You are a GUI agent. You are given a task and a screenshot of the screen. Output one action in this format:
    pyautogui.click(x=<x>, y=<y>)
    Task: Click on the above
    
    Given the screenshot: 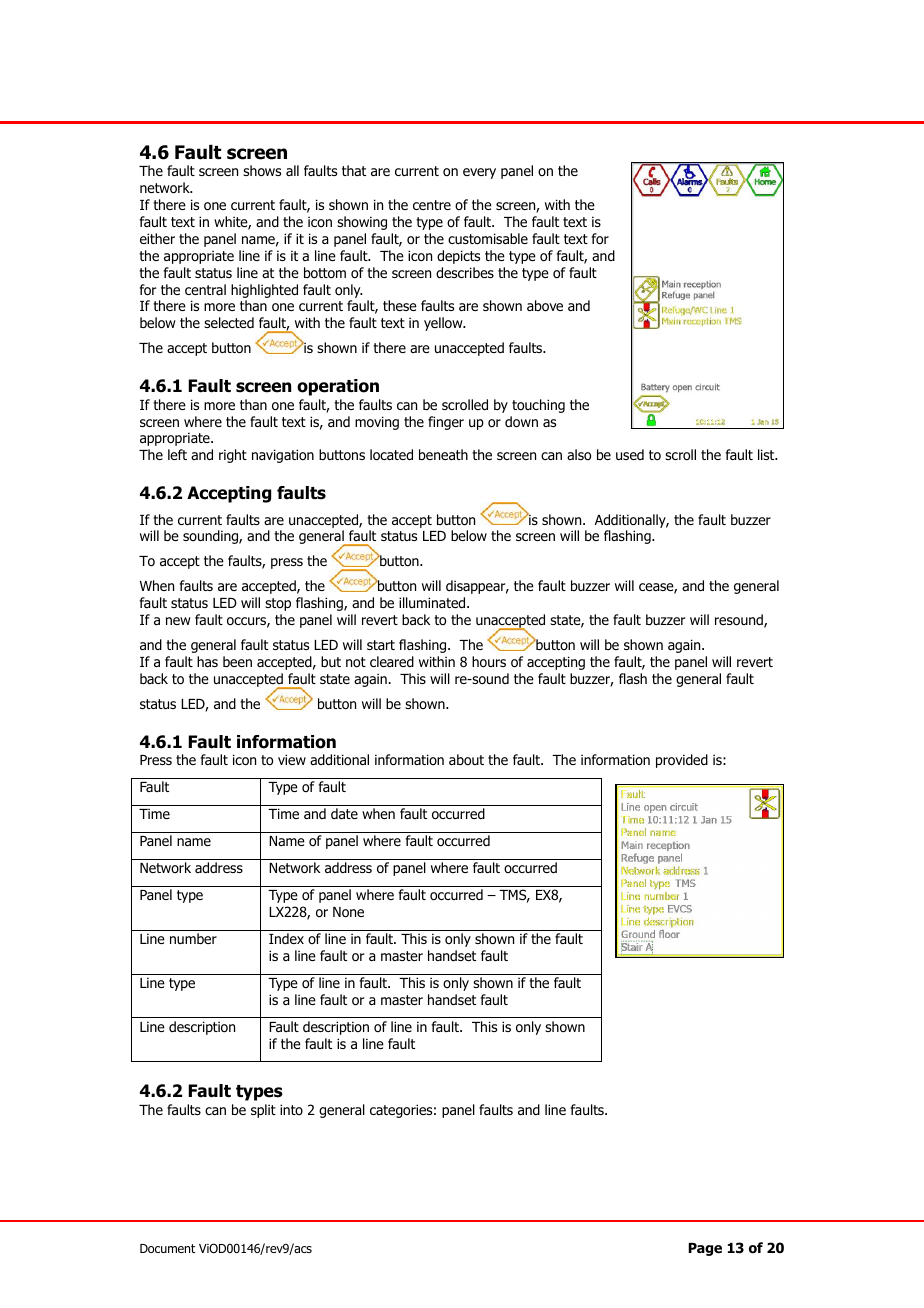 What is the action you would take?
    pyautogui.click(x=545, y=306)
